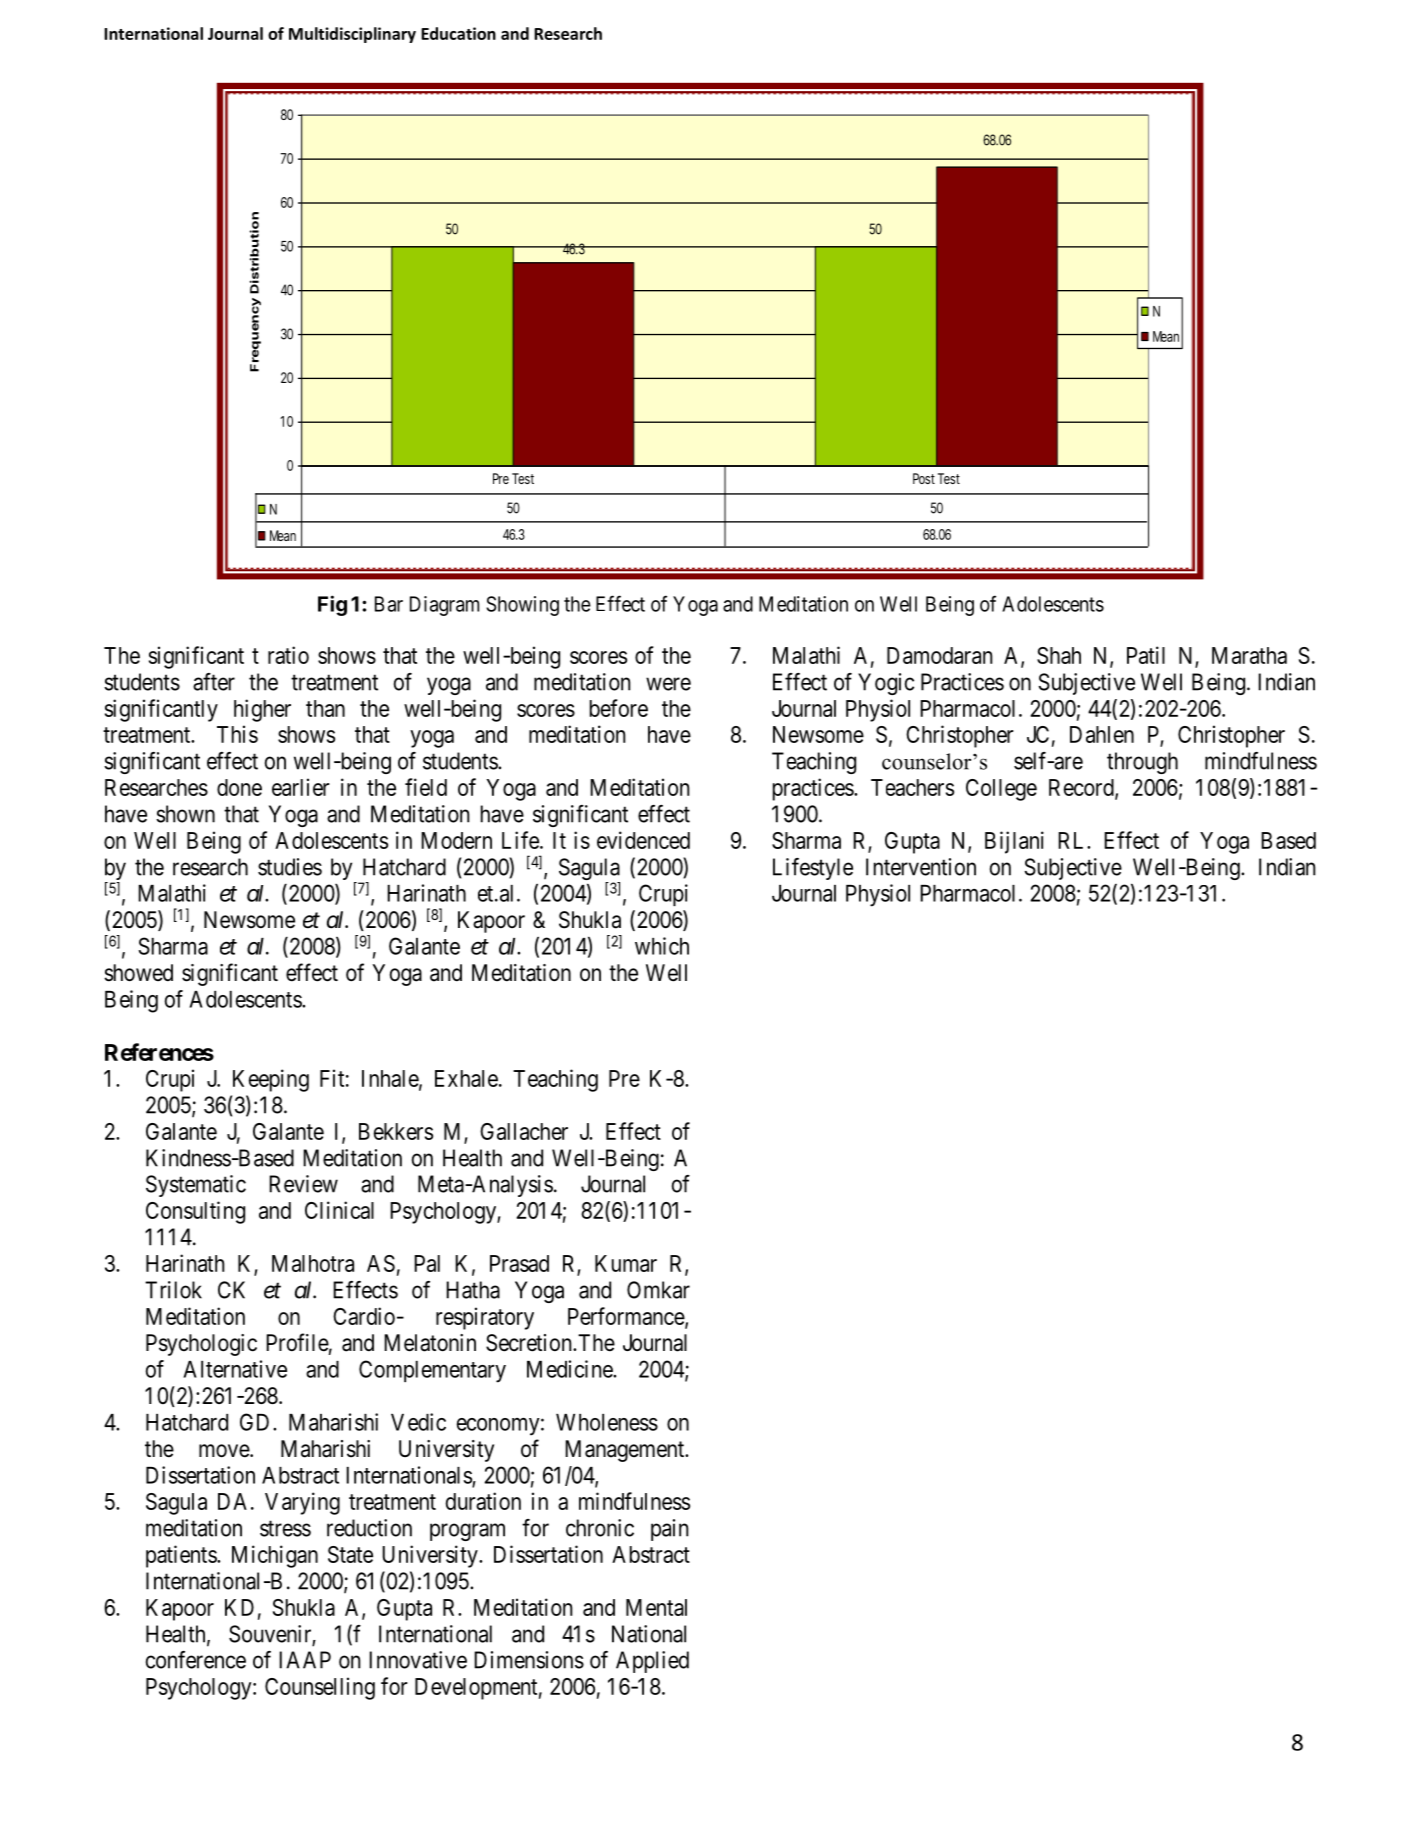 This image has width=1407, height=1821. I want to click on Multidisciplinary, so click(352, 35).
